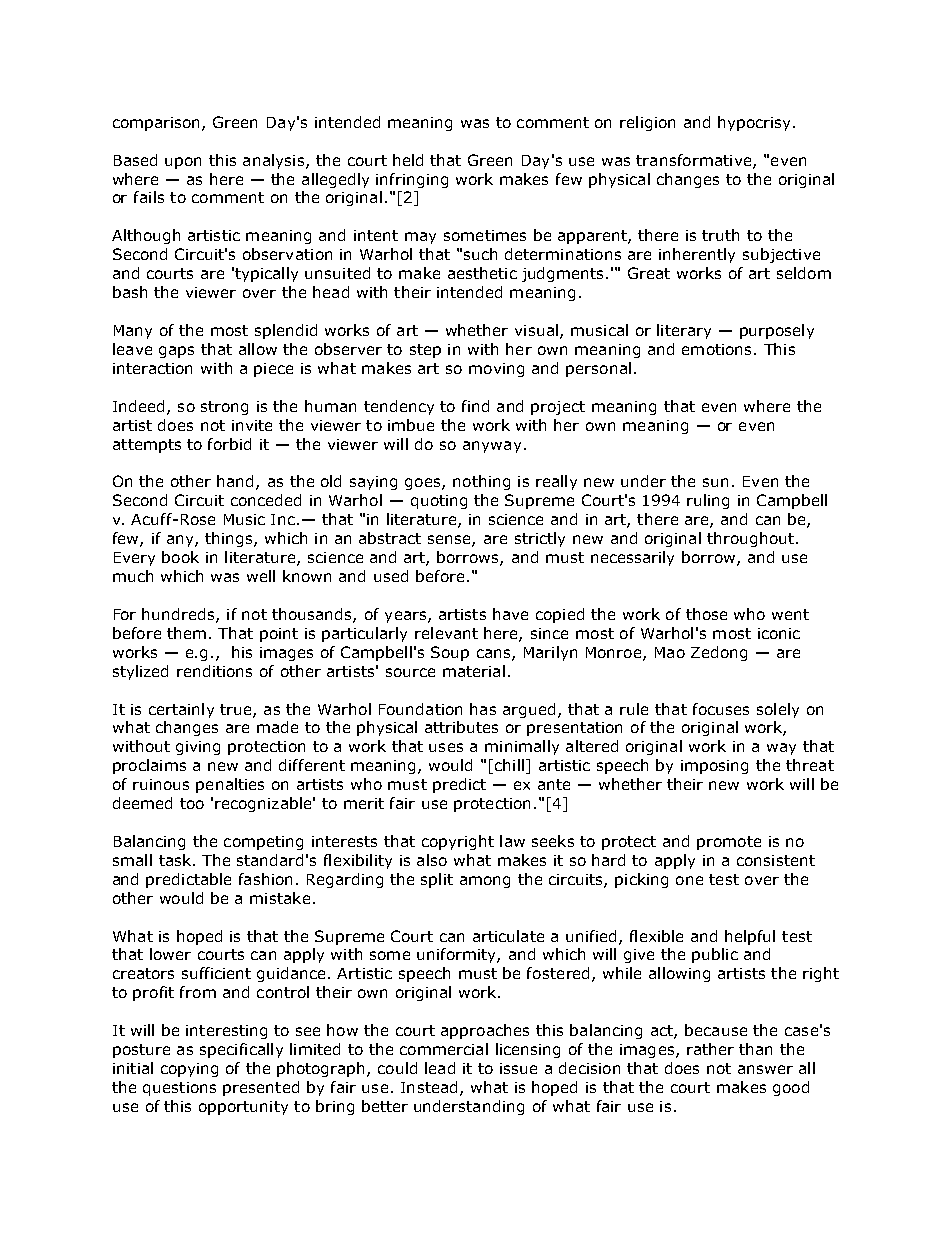  Describe the element at coordinates (224, 408) in the screenshot. I see `strong` at that location.
